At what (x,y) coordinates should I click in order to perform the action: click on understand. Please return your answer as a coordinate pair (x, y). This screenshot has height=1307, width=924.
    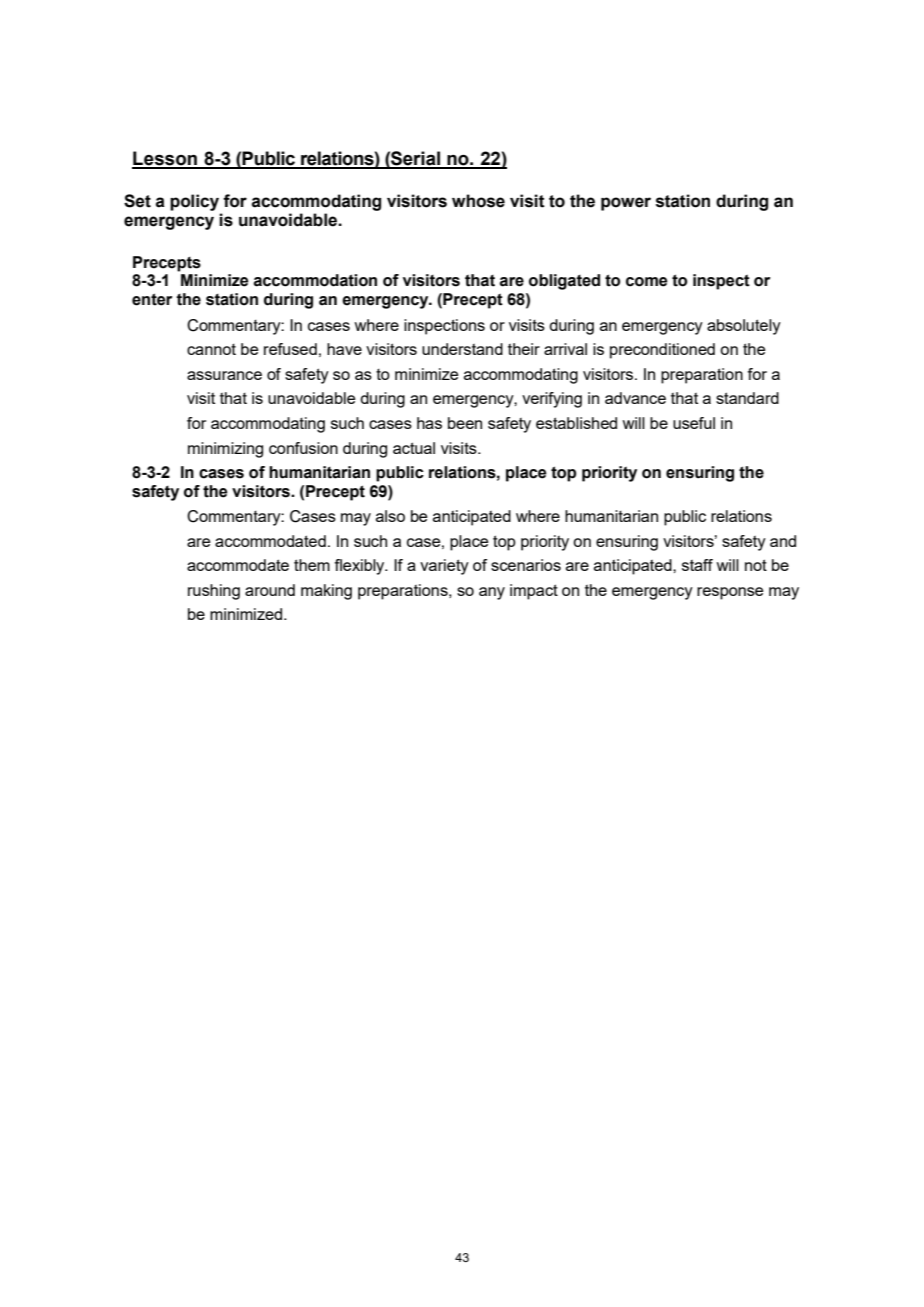
    Looking at the image, I should click on (462, 349).
